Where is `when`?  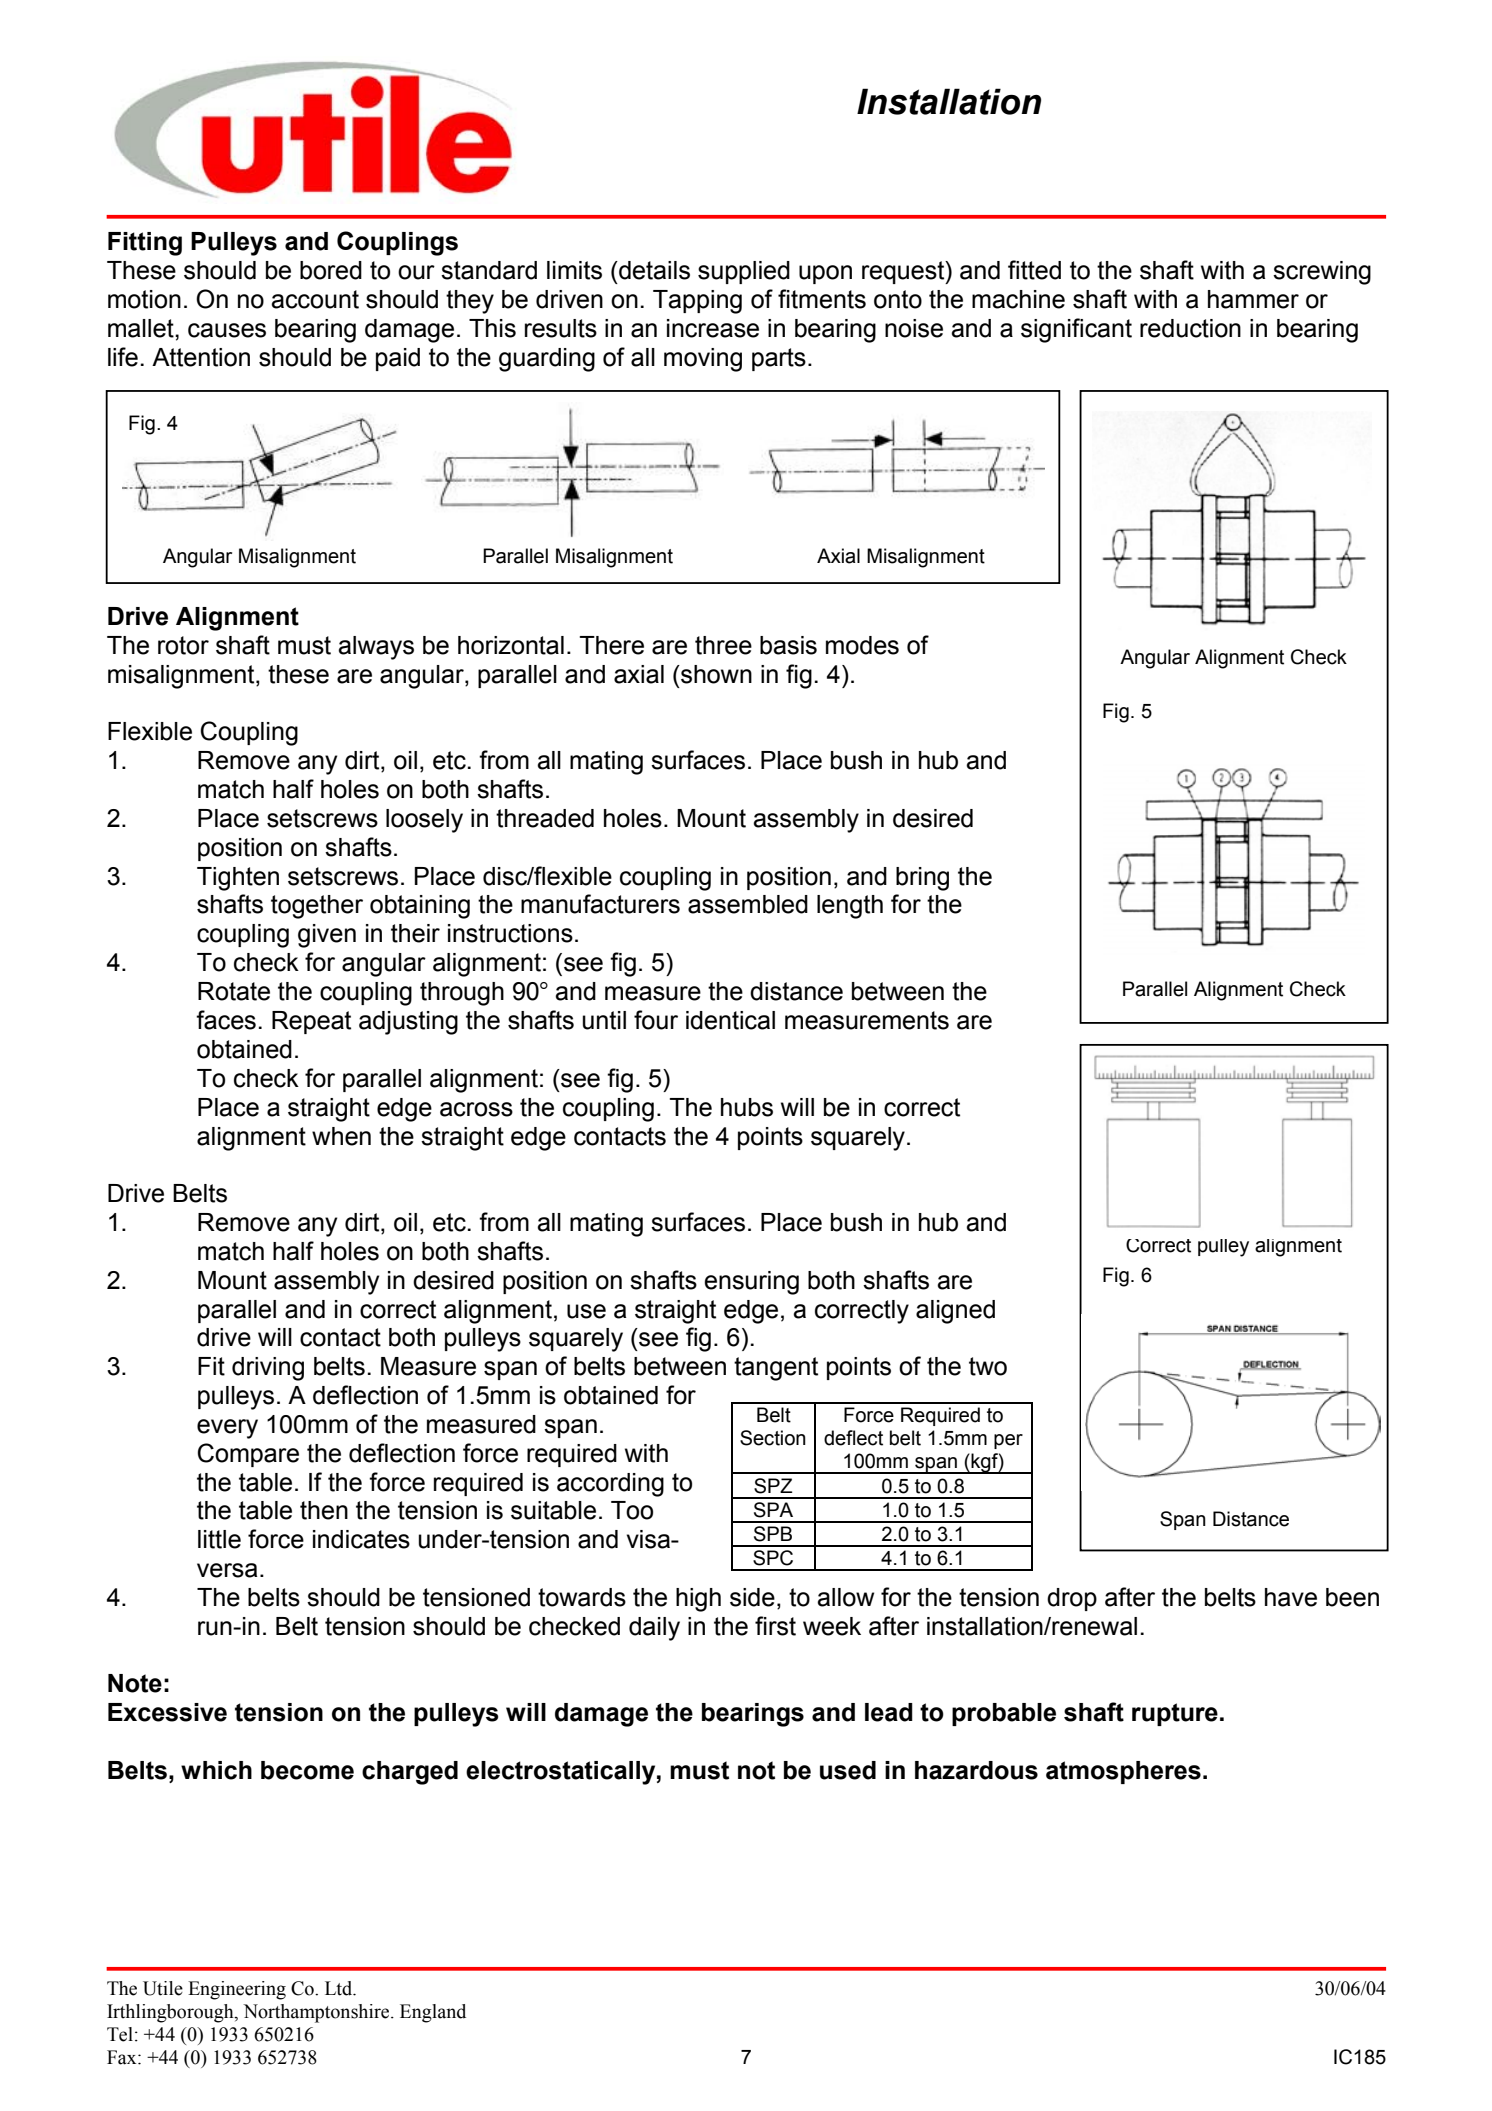 when is located at coordinates (341, 1136).
